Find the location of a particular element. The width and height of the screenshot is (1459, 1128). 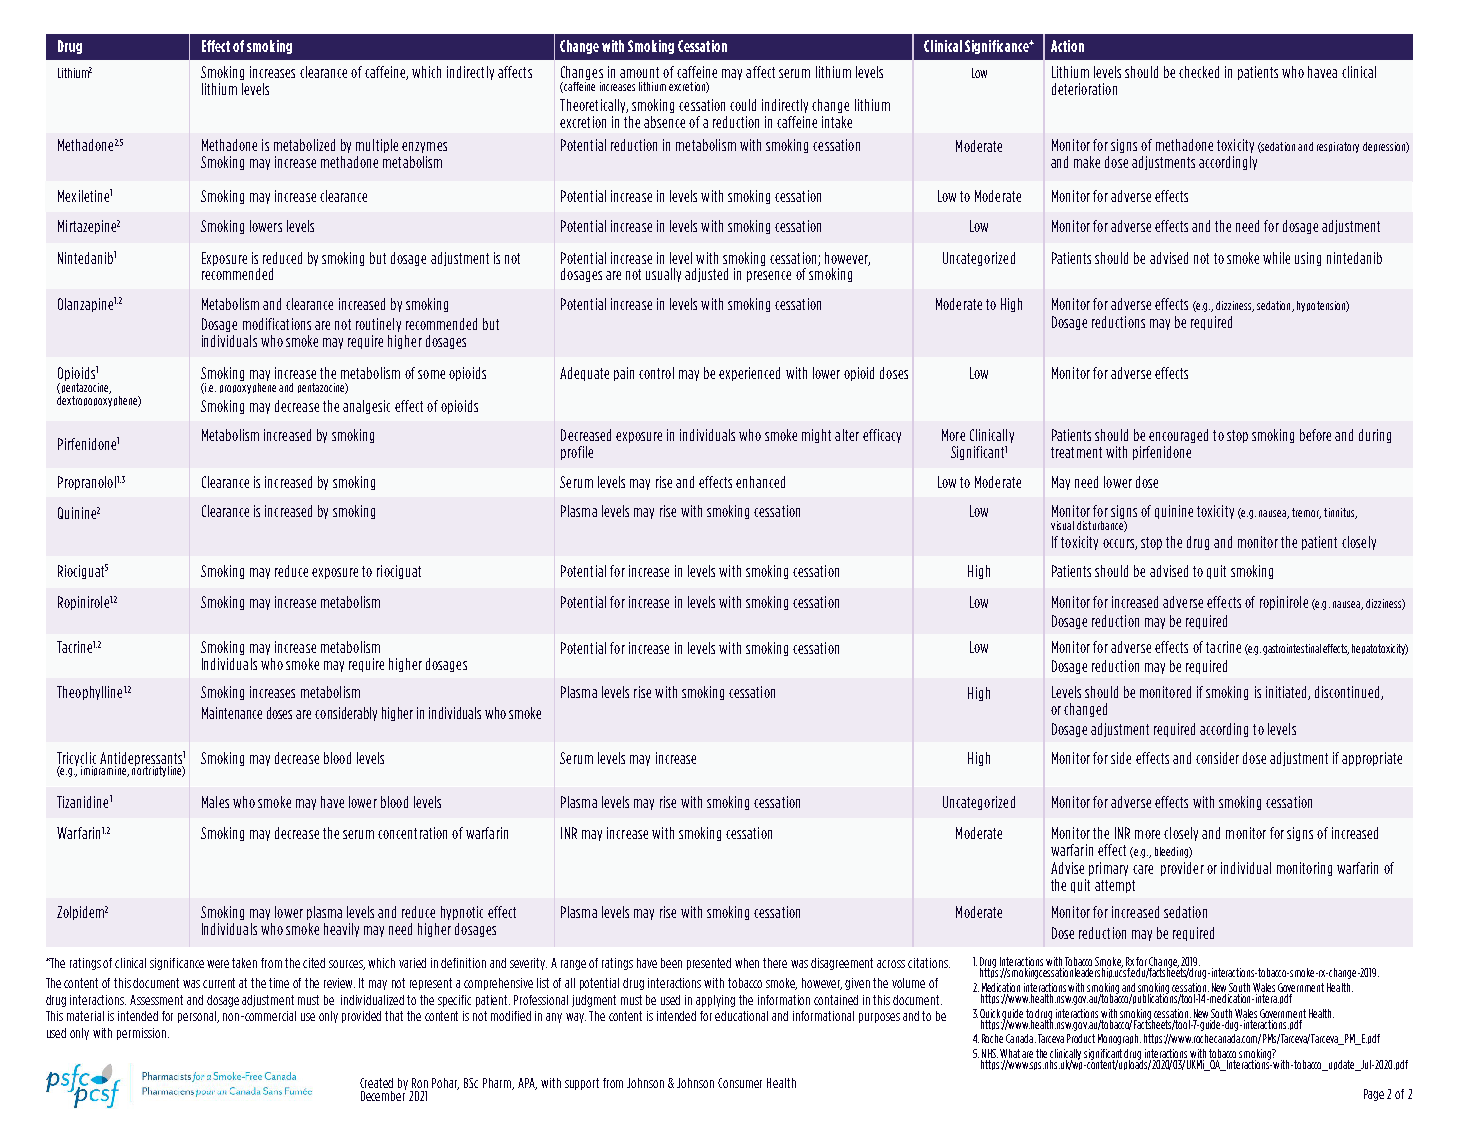

gastrointestinal is located at coordinates (1292, 649).
